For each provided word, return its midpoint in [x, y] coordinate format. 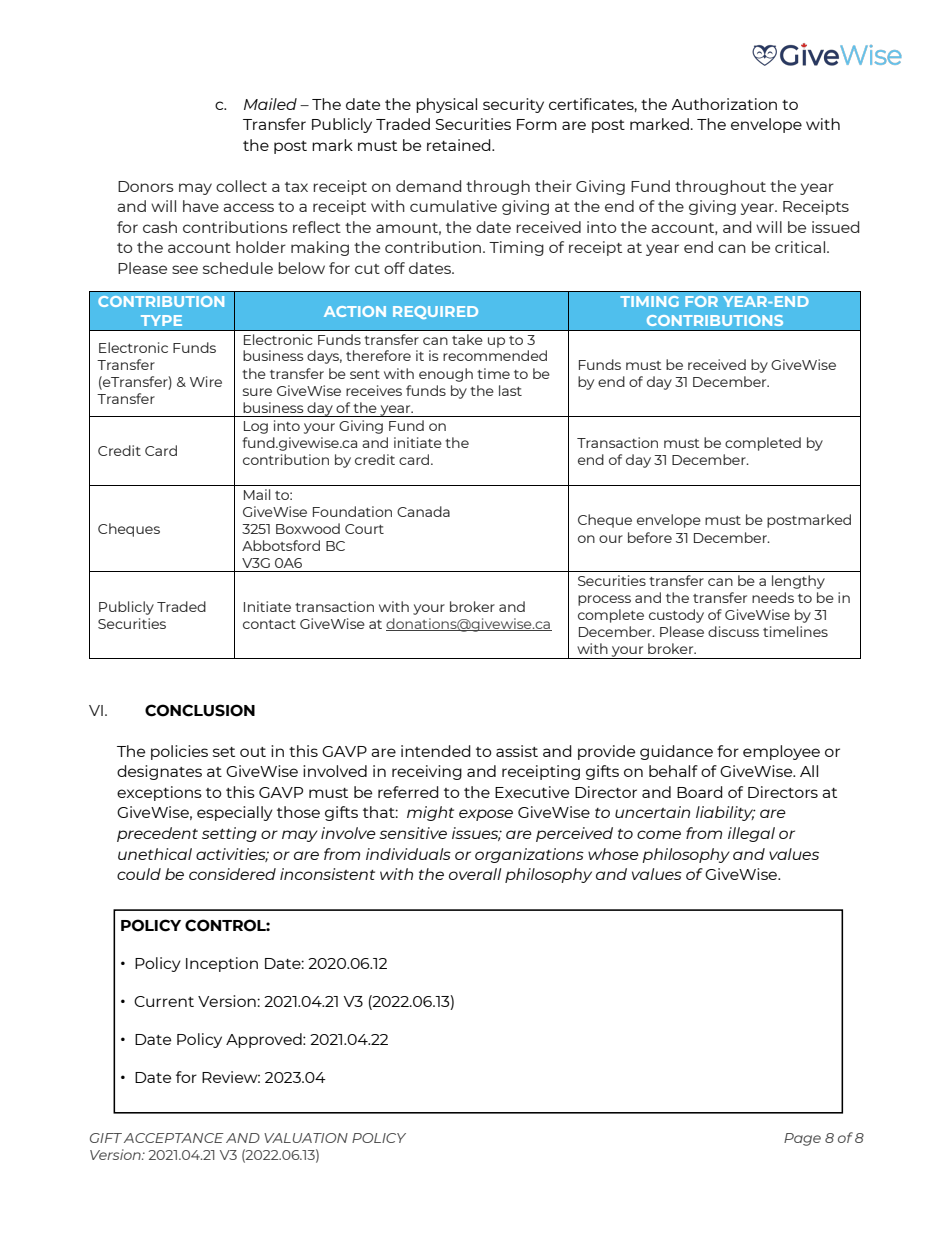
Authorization [724, 104]
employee [781, 752]
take [467, 339]
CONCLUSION [200, 710]
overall [475, 874]
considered [232, 874]
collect [241, 186]
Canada [423, 511]
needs [773, 597]
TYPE [161, 320]
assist [517, 751]
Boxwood [308, 528]
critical [801, 247]
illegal [751, 834]
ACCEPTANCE [174, 1138]
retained [460, 145]
